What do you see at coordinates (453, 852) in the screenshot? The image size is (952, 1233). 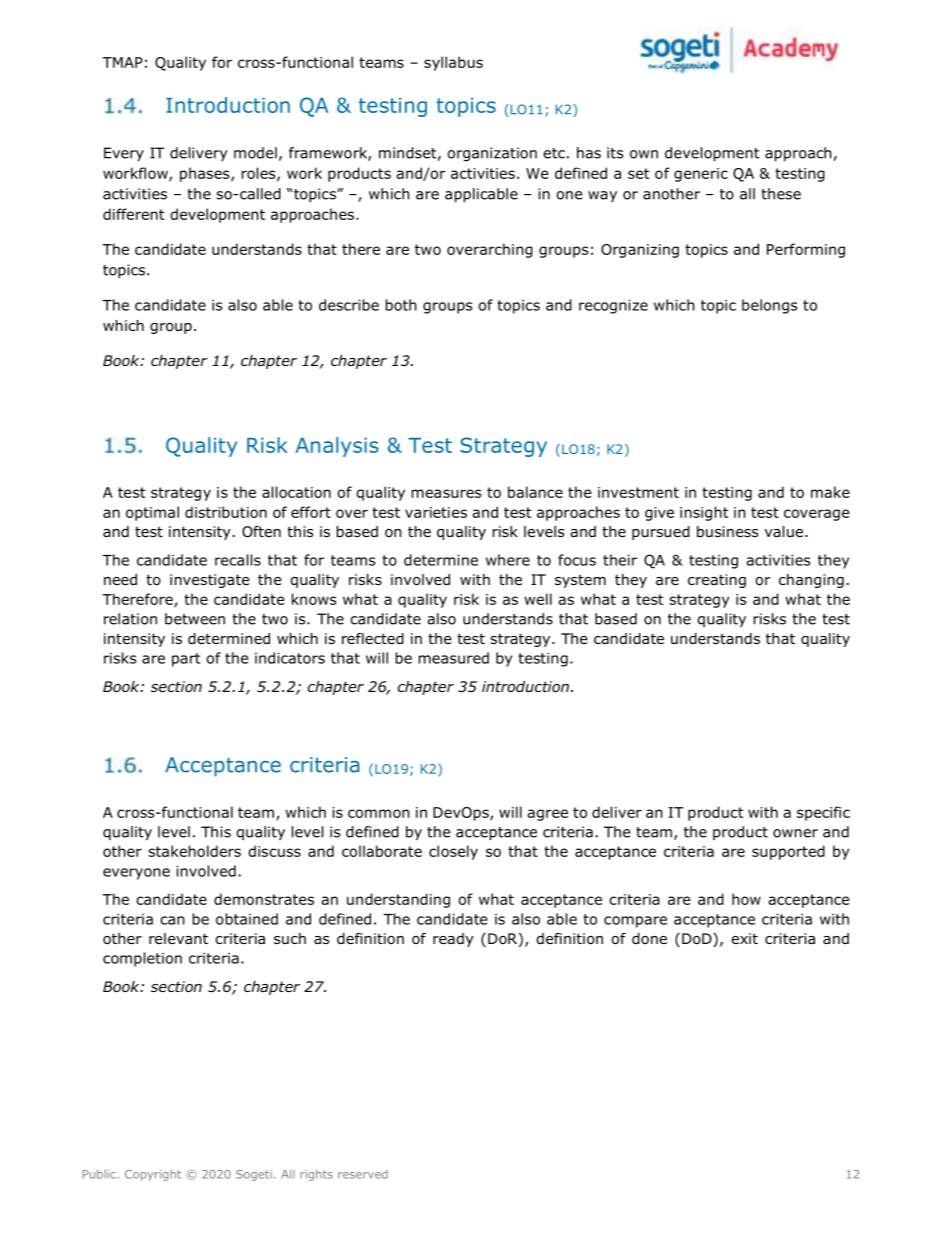 I see `closely` at bounding box center [453, 852].
